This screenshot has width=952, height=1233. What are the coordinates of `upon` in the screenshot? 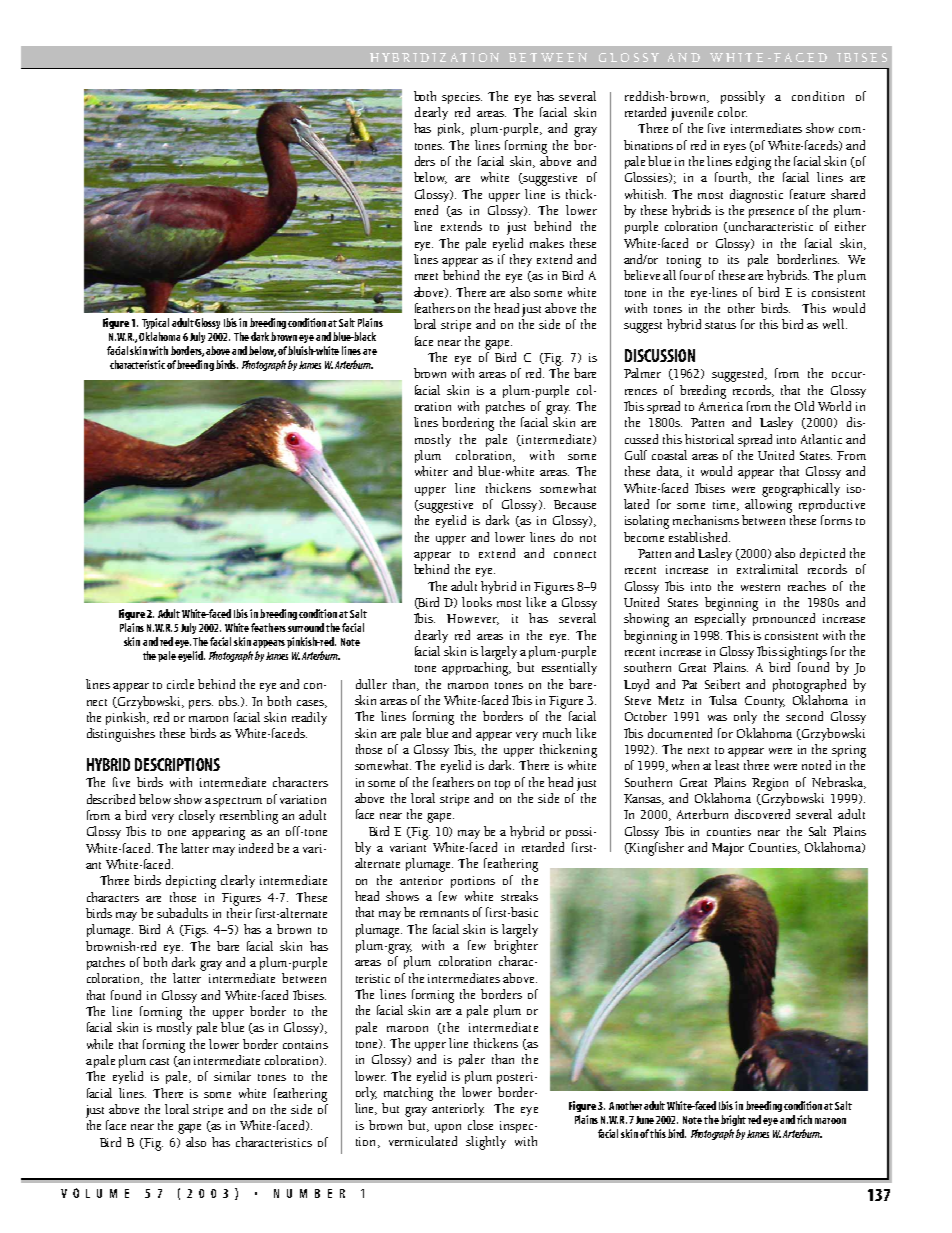 It's located at (448, 1128).
